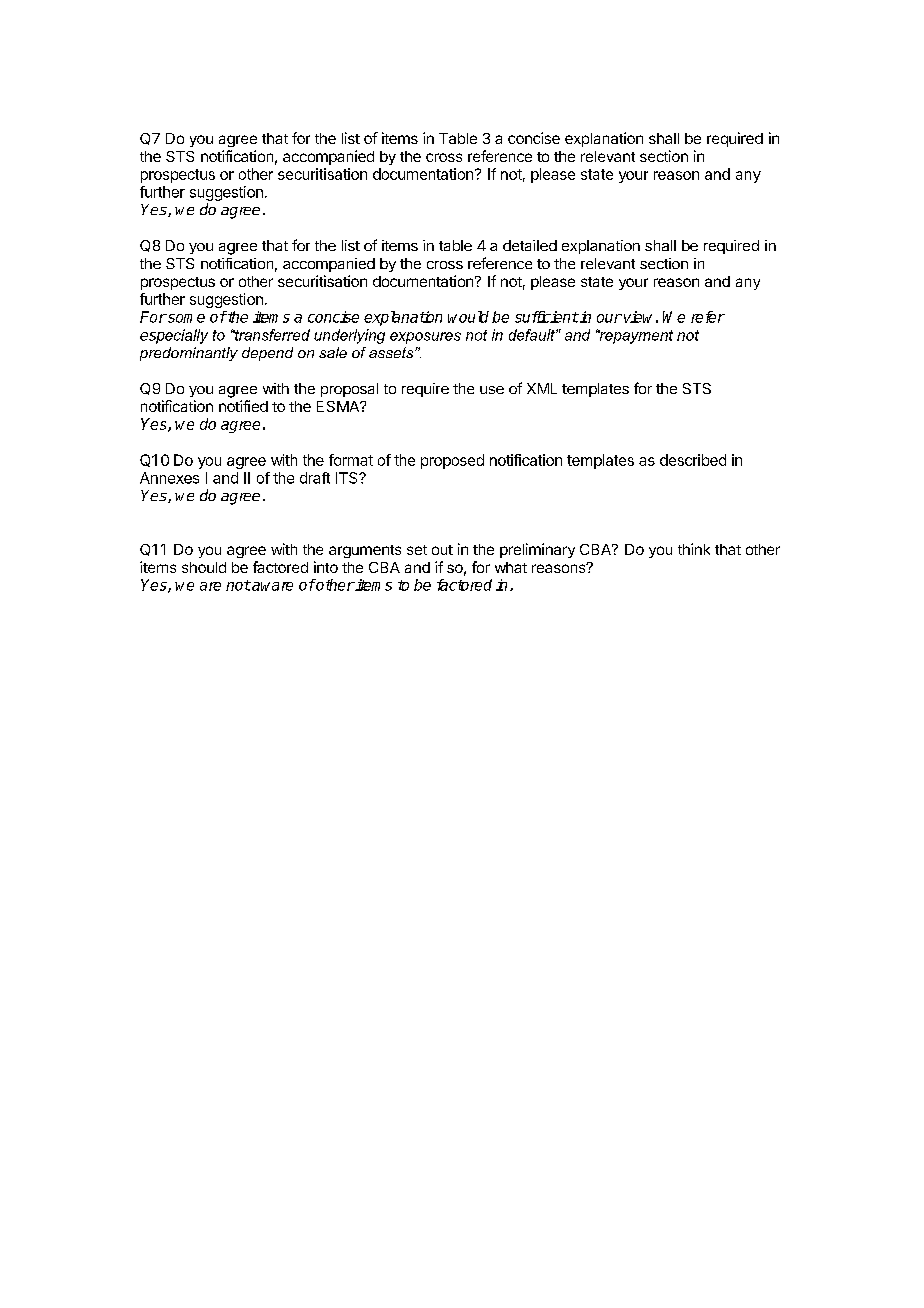 The width and height of the page is (924, 1308). What do you see at coordinates (392, 352) in the page?
I see `assets` at bounding box center [392, 352].
